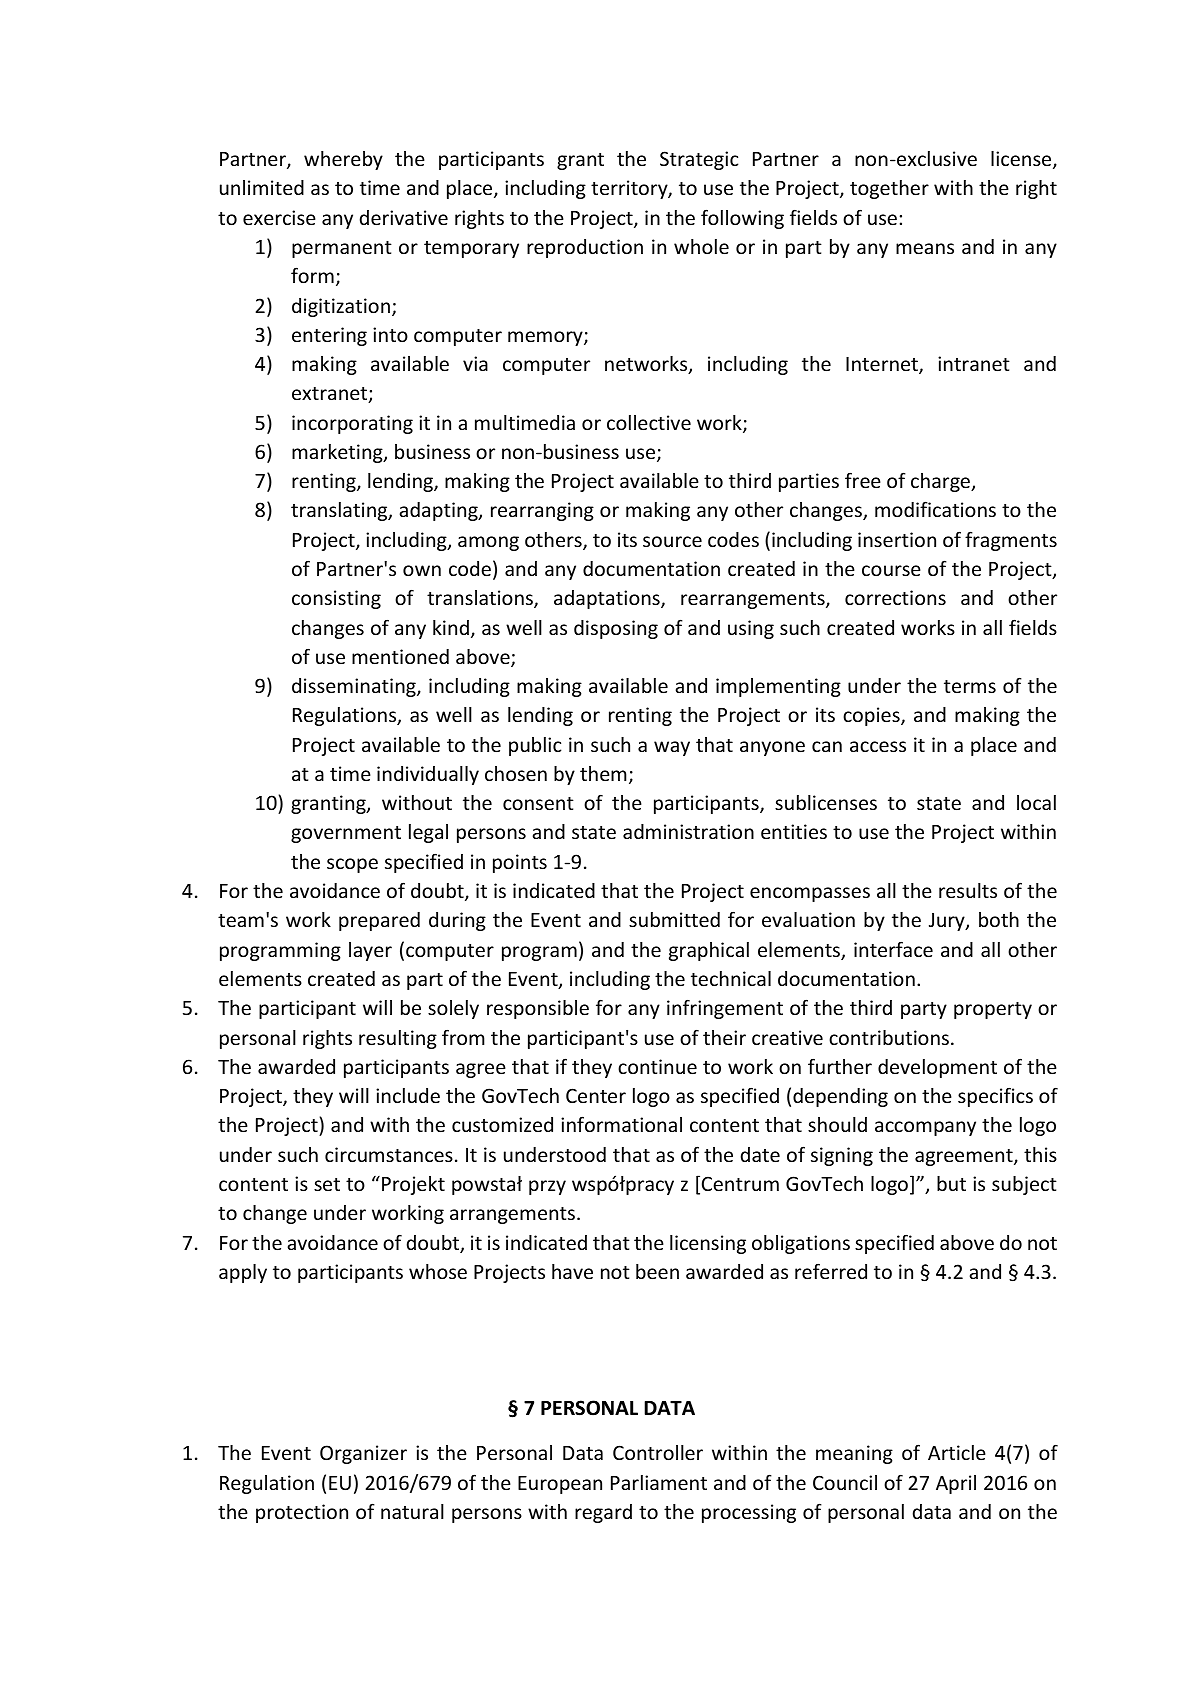 The height and width of the screenshot is (1701, 1203). I want to click on whereby, so click(343, 160).
